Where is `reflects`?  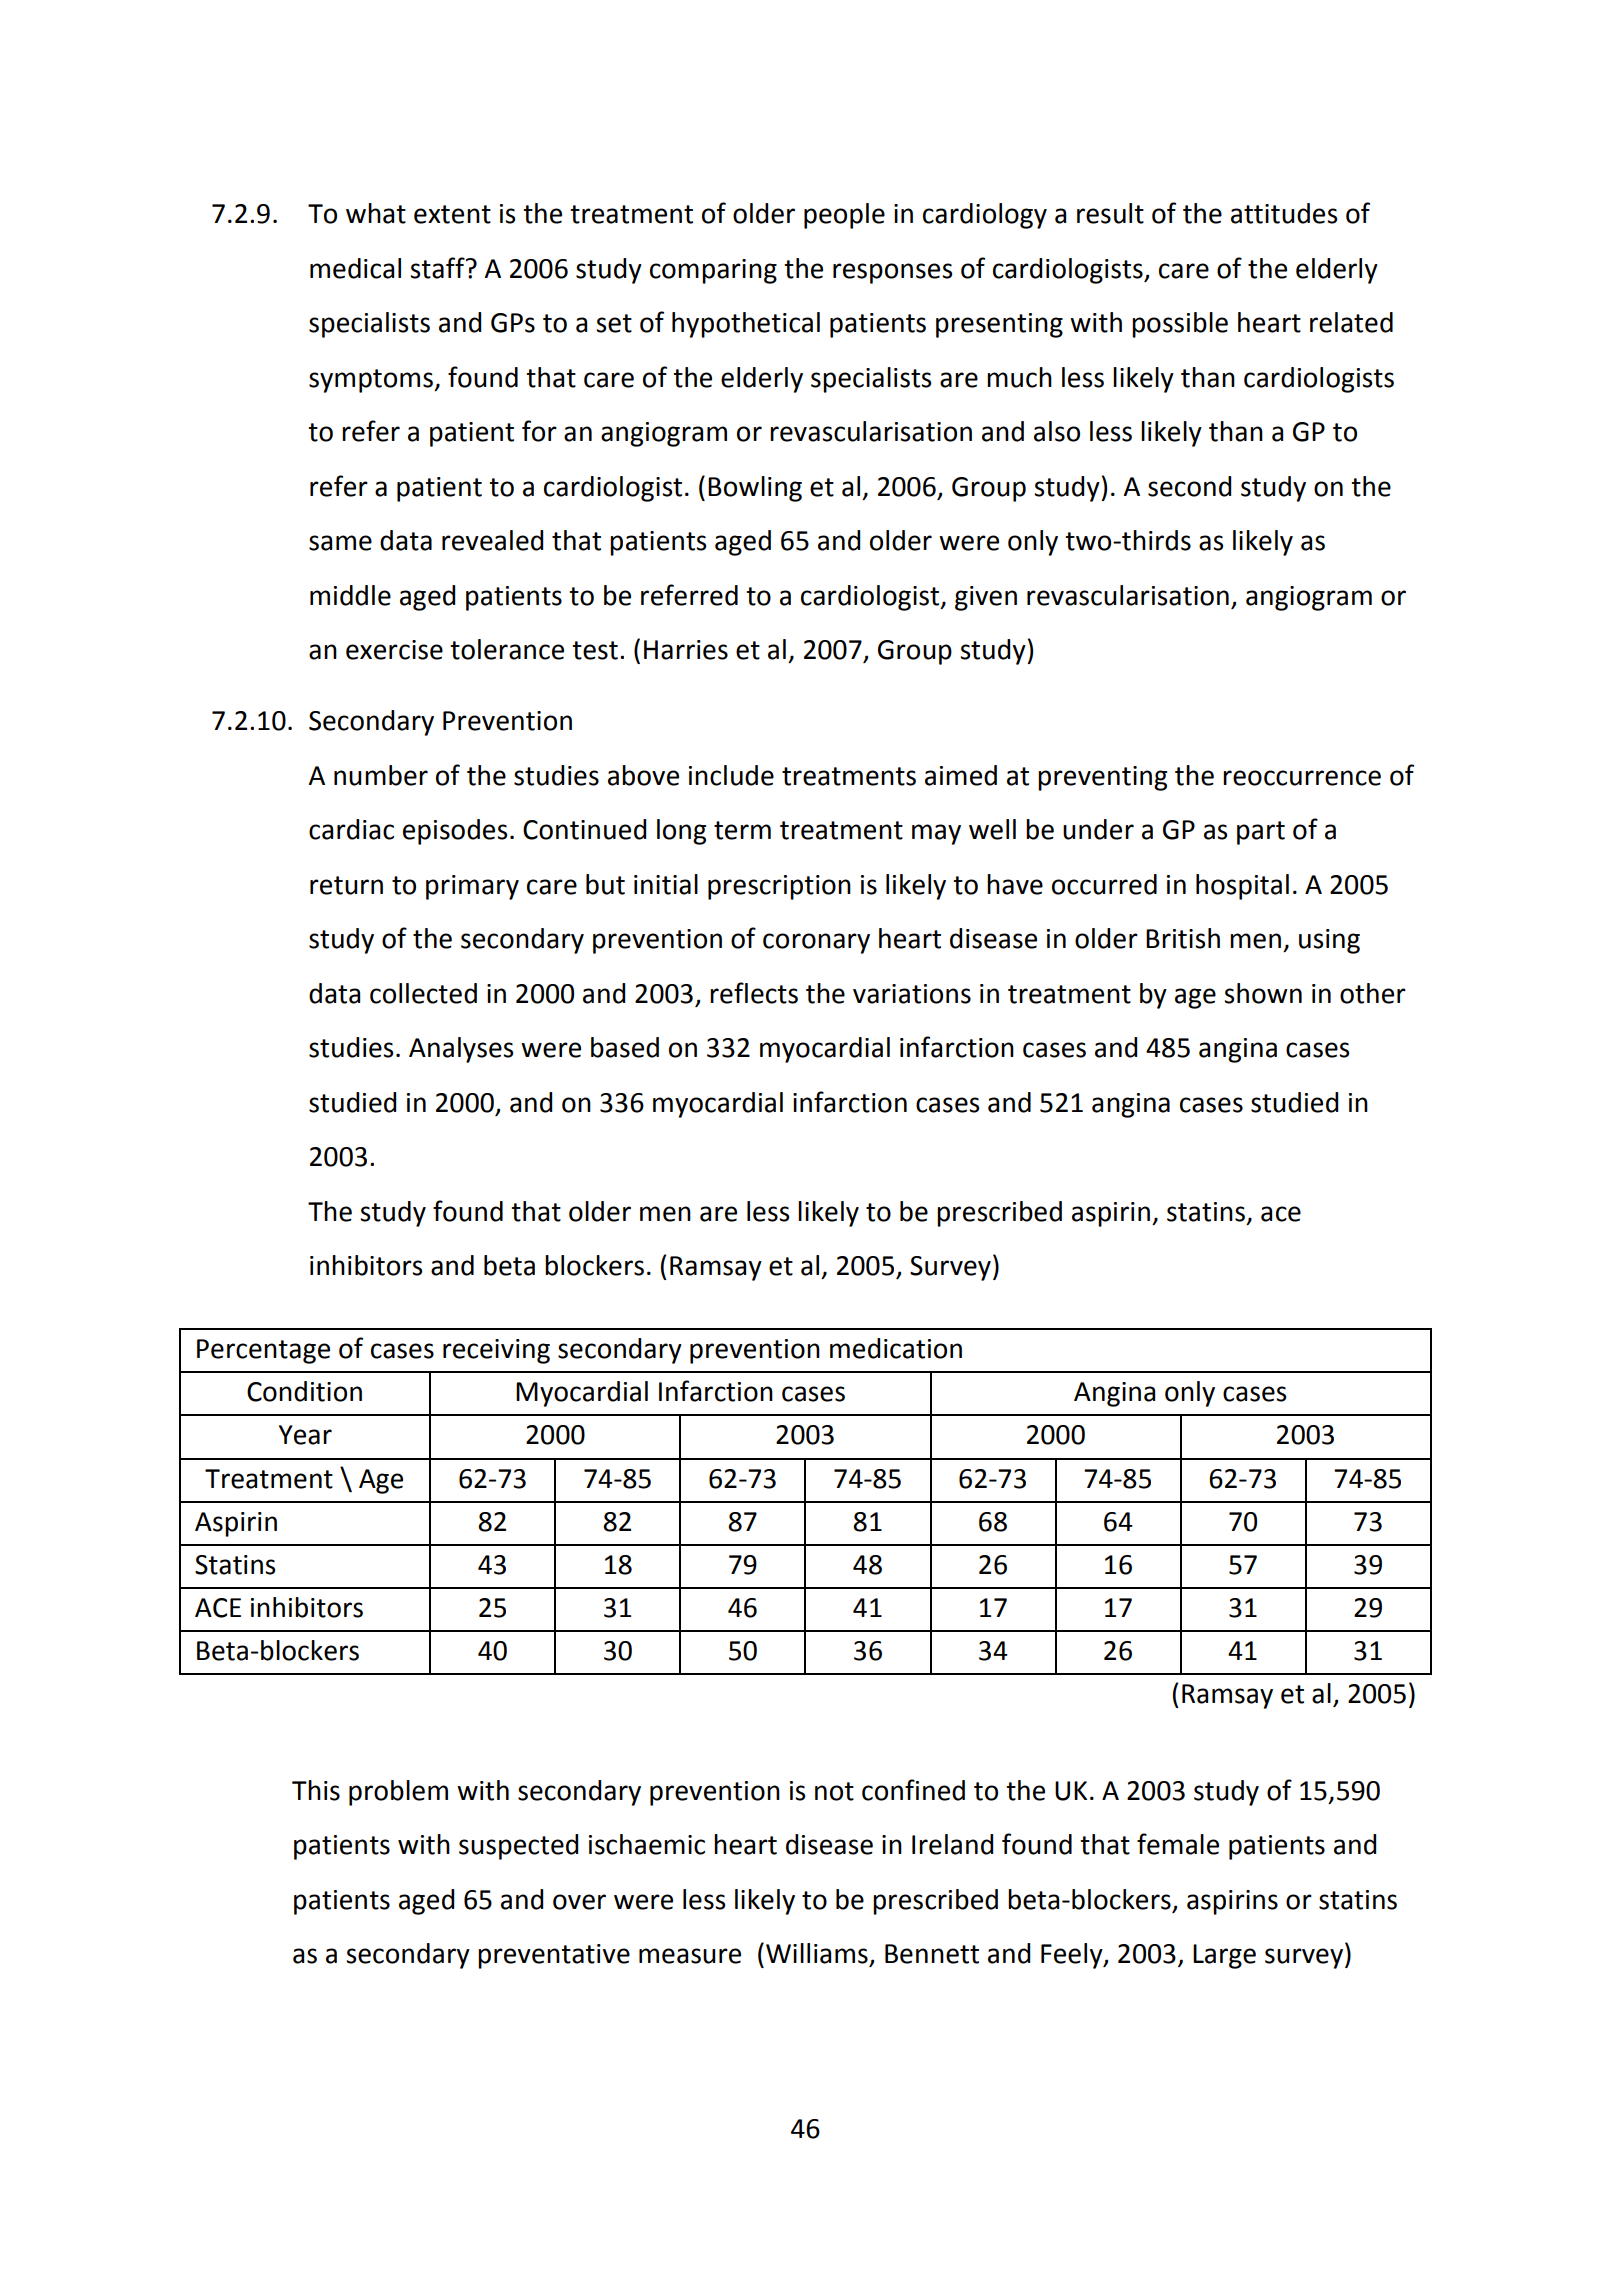 reflects is located at coordinates (754, 993).
